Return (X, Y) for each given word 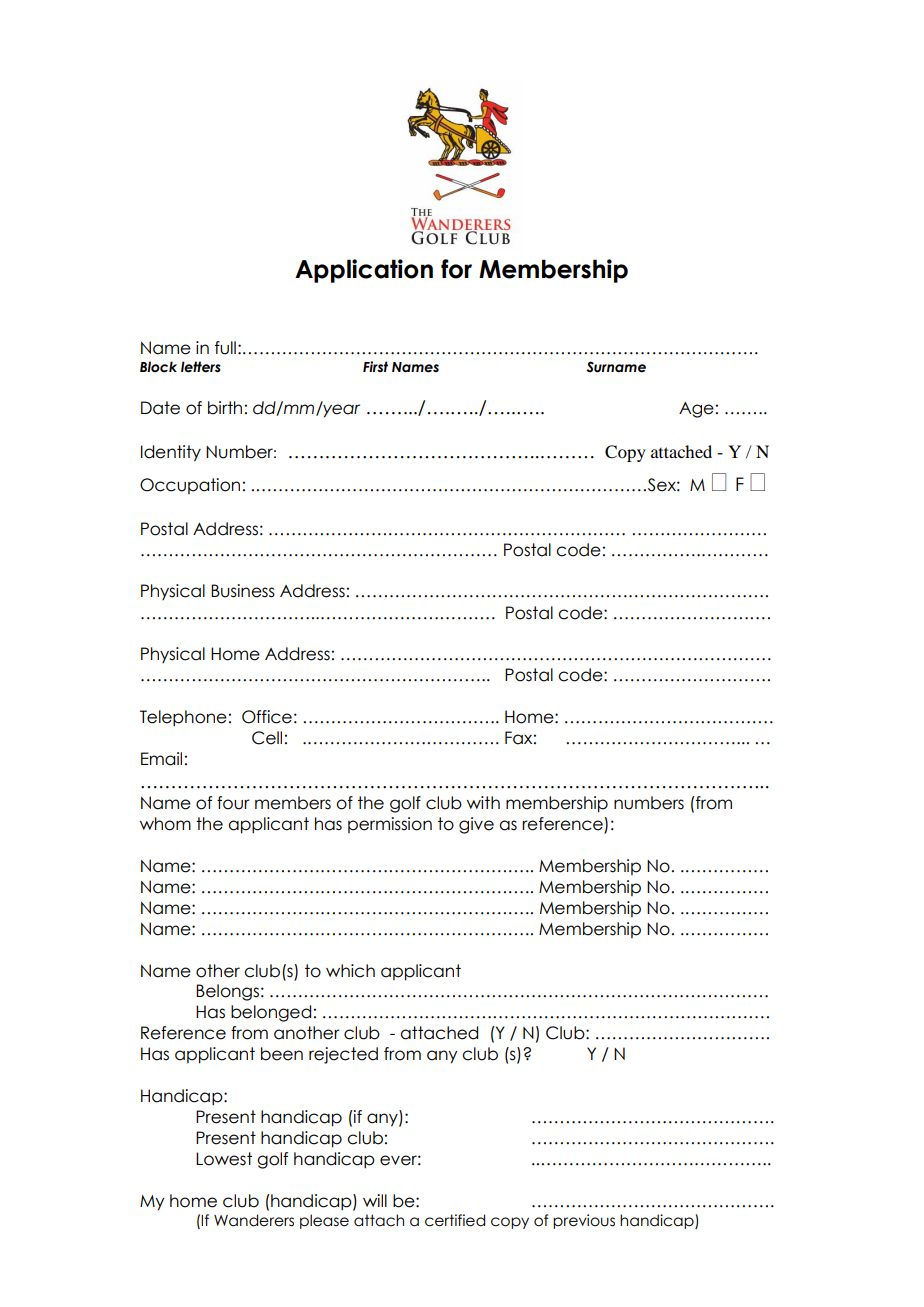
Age (696, 410)
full (225, 348)
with (483, 802)
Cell (267, 738)
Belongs (227, 992)
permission (390, 825)
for (456, 269)
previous (584, 1221)
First (375, 367)
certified (455, 1220)
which (350, 971)
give (476, 825)
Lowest (224, 1159)
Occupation (190, 486)
